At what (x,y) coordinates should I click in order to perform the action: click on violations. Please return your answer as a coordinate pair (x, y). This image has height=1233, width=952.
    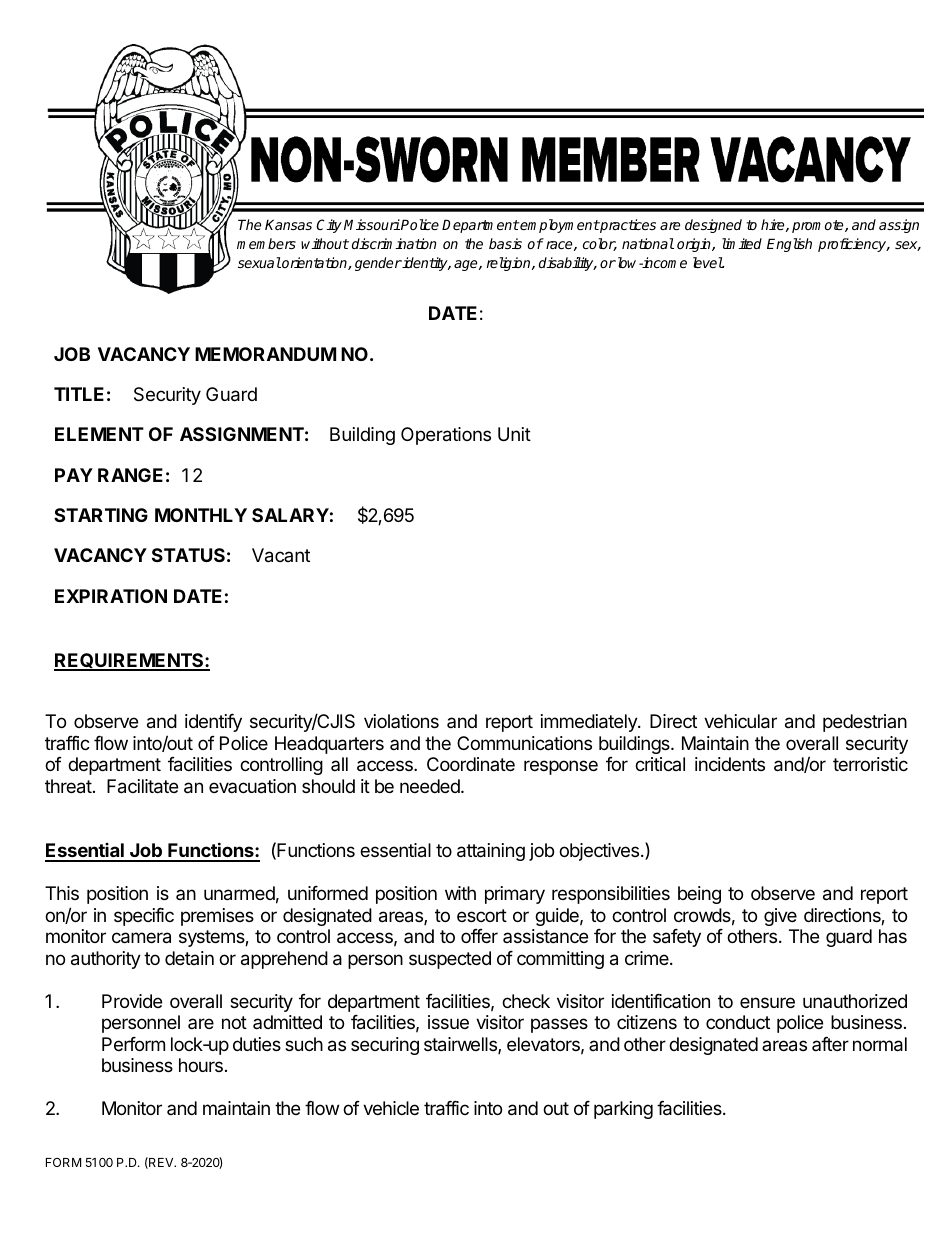
    Looking at the image, I should click on (401, 721).
